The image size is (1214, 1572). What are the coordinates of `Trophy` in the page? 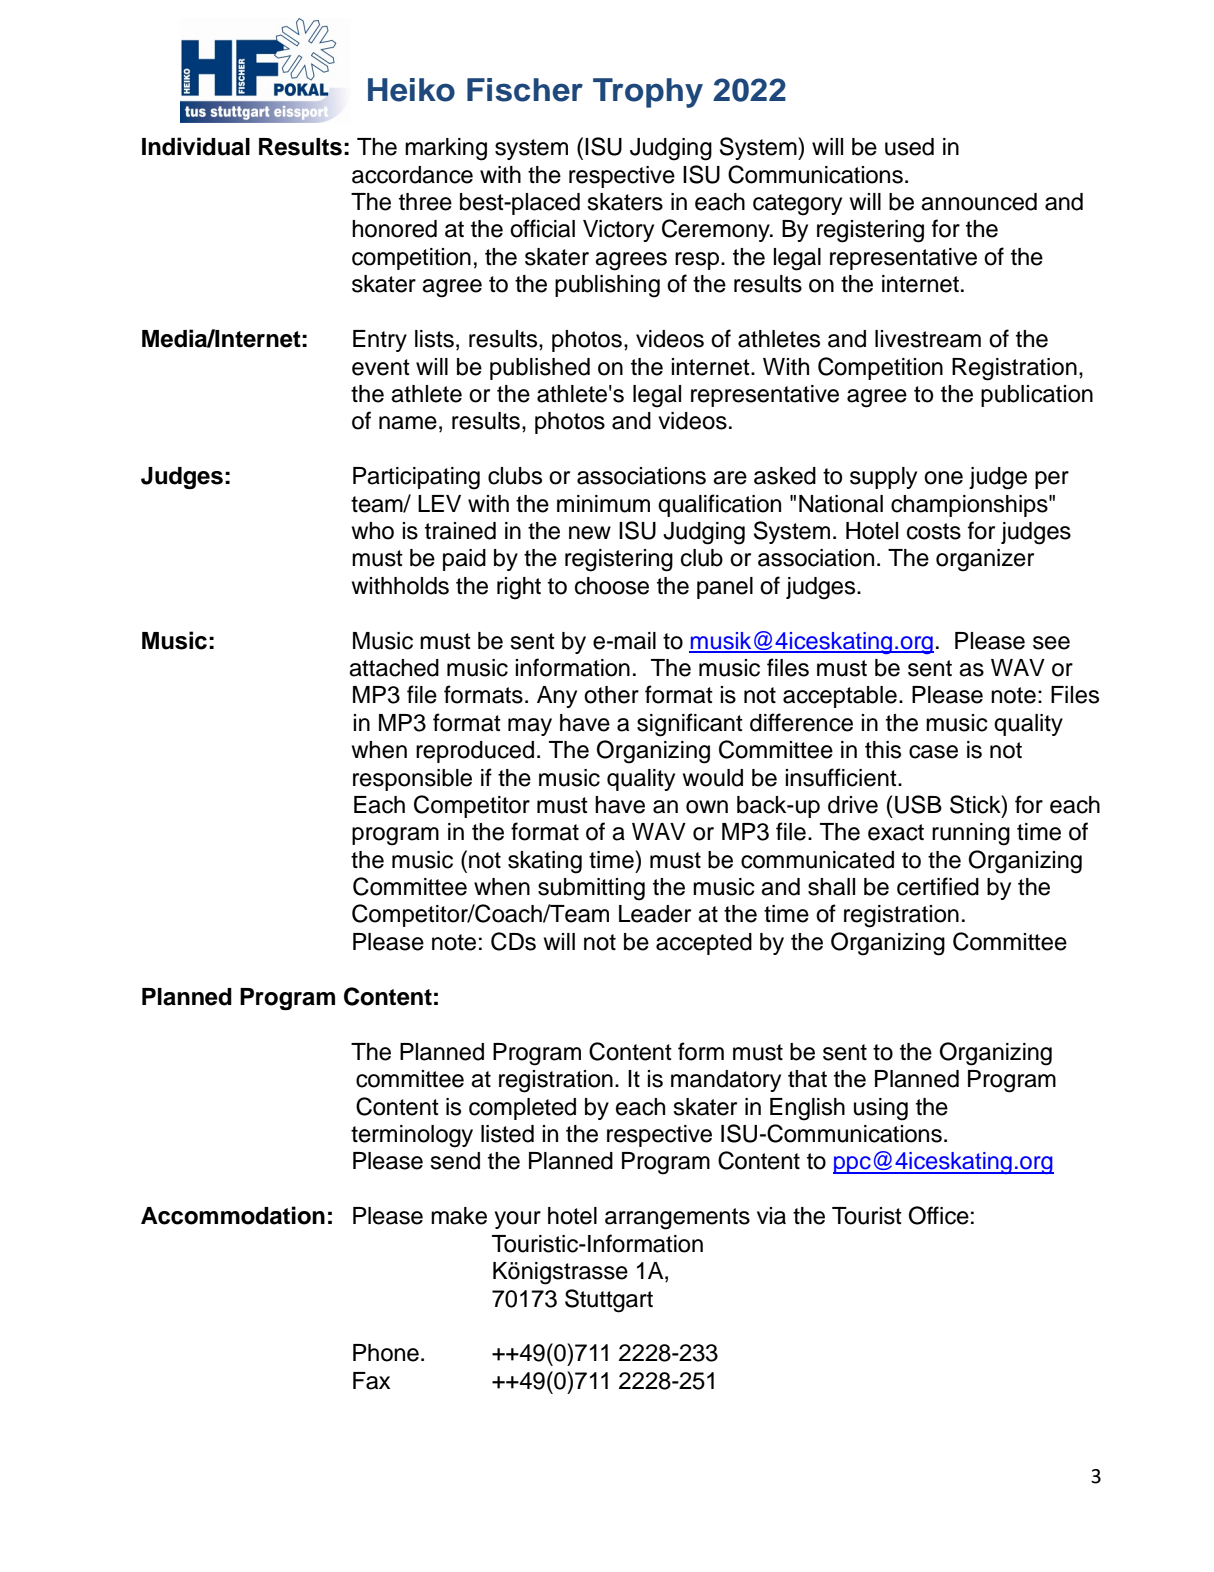 It's located at (648, 93).
